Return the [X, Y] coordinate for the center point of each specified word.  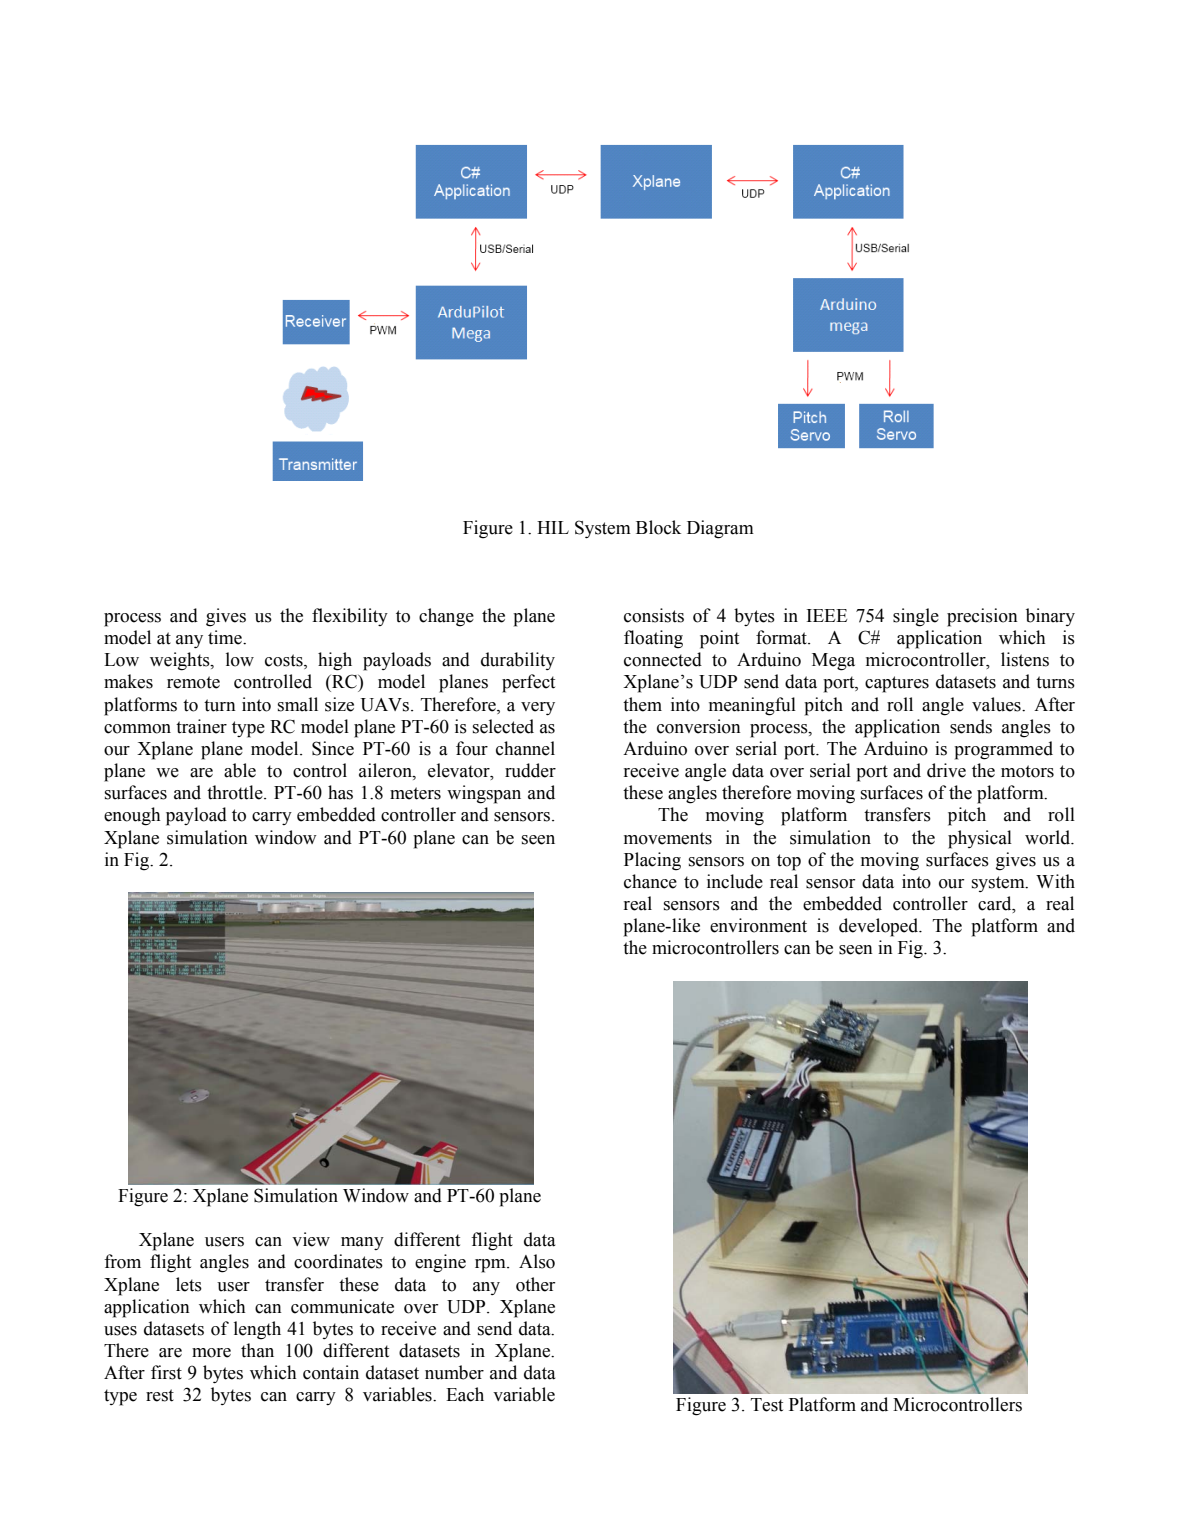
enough [132, 816]
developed [880, 927]
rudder [530, 770]
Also [537, 1261]
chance [650, 881]
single [916, 617]
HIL [553, 527]
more [211, 1353]
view [311, 1239]
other [535, 1284]
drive [946, 770]
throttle [236, 792]
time [226, 637]
